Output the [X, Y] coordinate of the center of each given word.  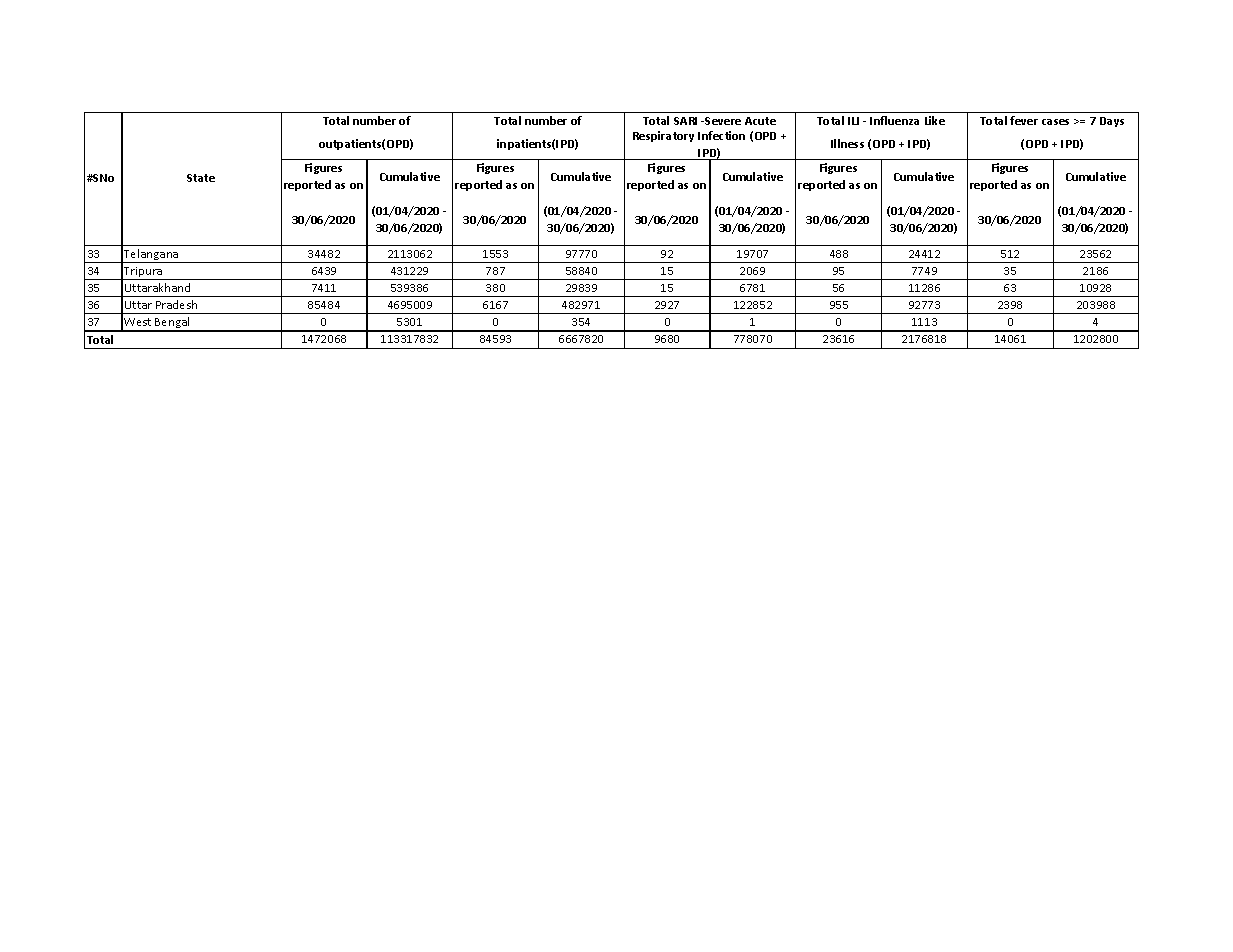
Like [935, 120]
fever [1024, 120]
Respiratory [663, 136]
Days [1112, 122]
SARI [685, 121]
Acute [760, 121]
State [201, 178]
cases [1055, 122]
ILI [853, 121]
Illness [847, 143]
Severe [723, 121]
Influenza [894, 120]
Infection [721, 135]
